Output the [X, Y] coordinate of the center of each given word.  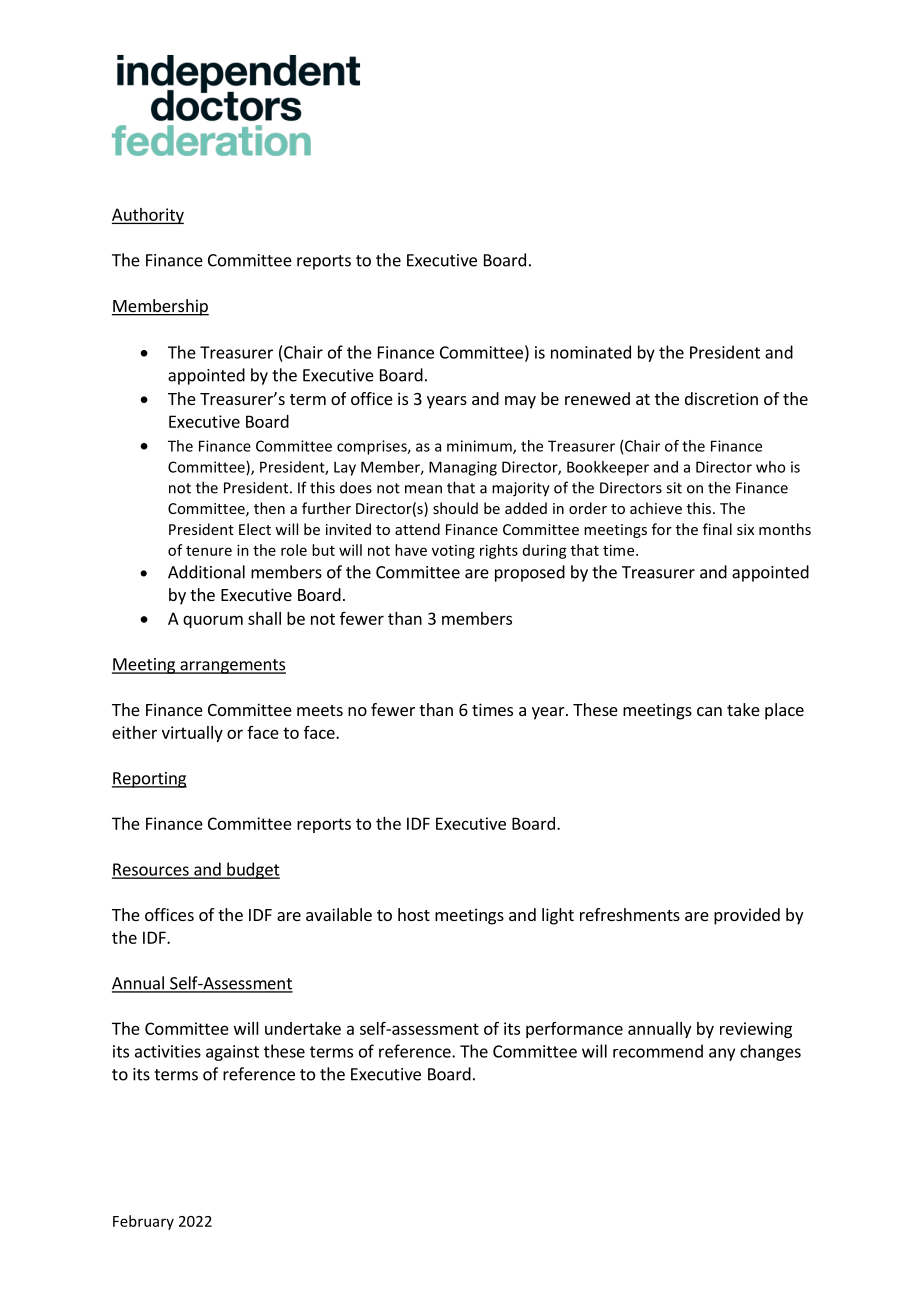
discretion [721, 398]
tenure [209, 551]
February [143, 1222]
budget [252, 870]
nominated [591, 352]
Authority [148, 216]
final [717, 529]
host [414, 914]
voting [453, 552]
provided [747, 916]
